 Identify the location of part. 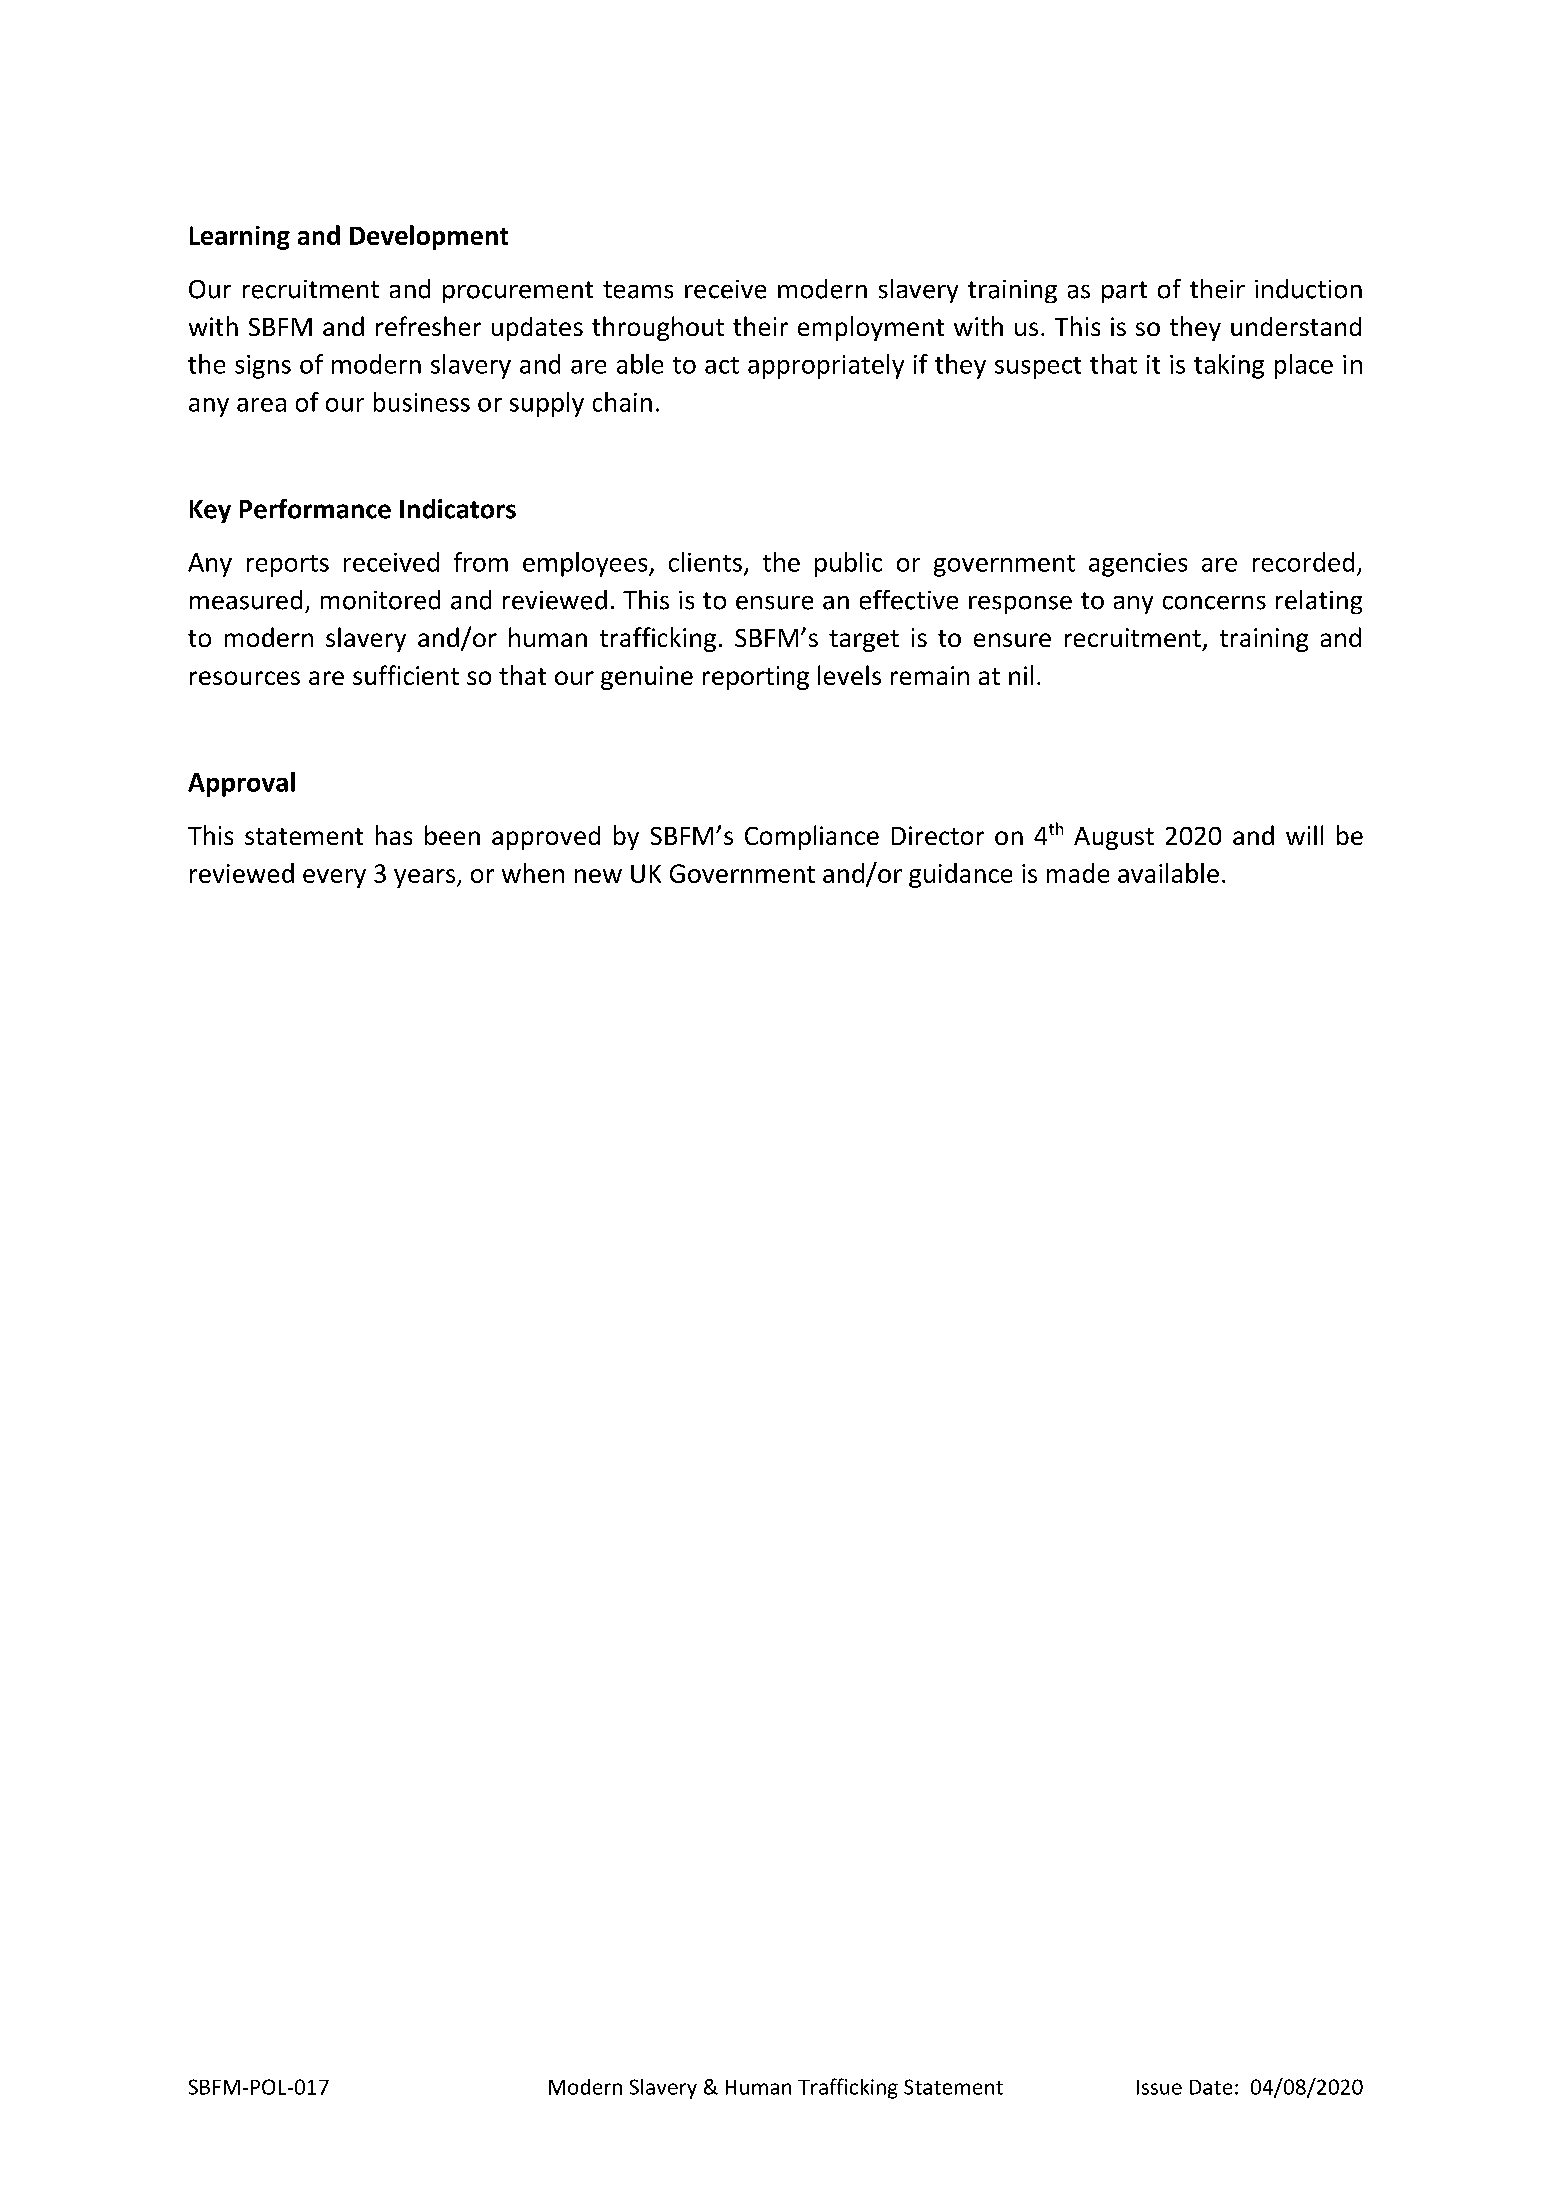
(1124, 292).
